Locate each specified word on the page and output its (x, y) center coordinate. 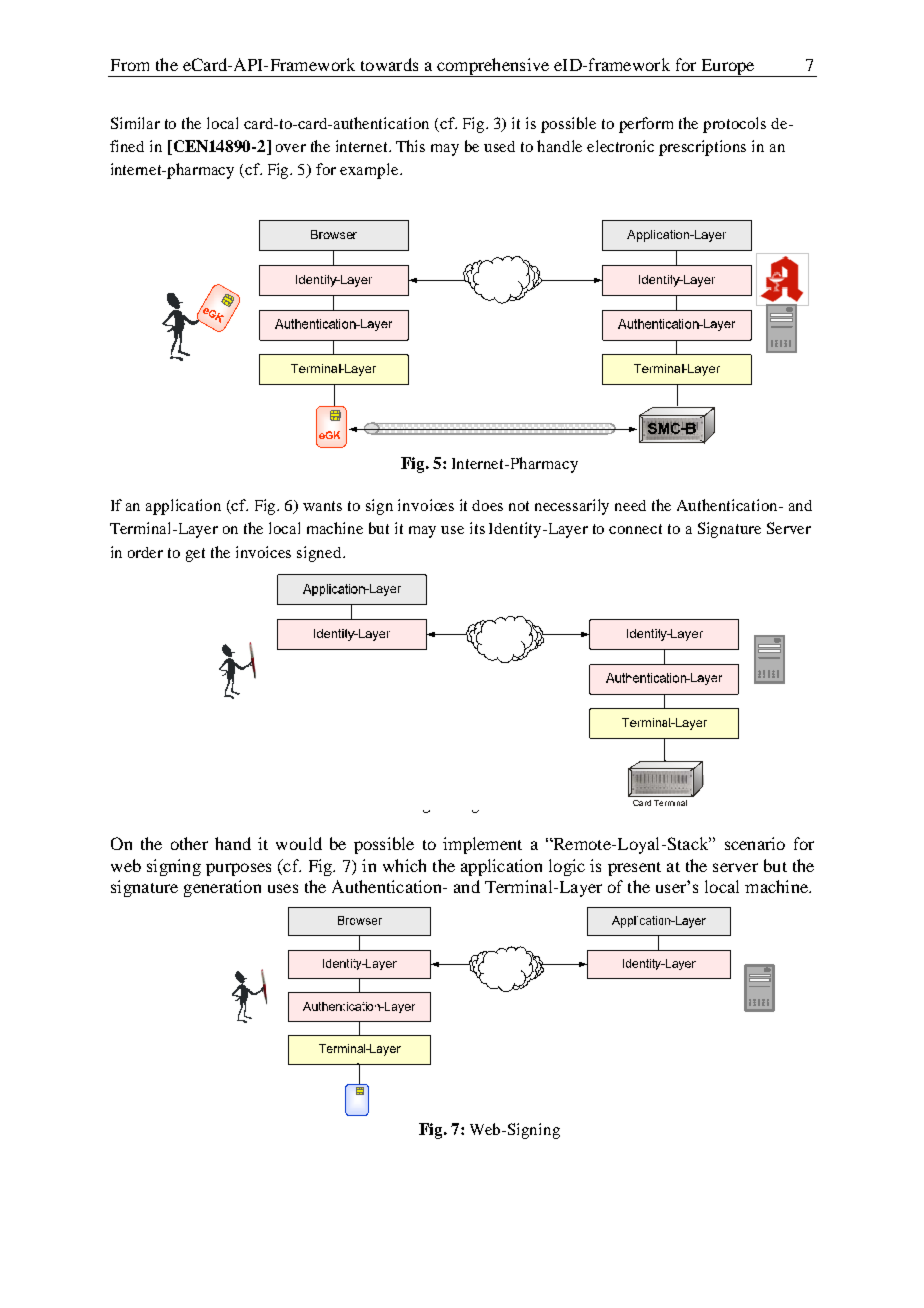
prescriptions (702, 148)
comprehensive (493, 67)
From (130, 65)
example (370, 171)
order (145, 552)
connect (635, 529)
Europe (728, 68)
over (291, 148)
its (477, 528)
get (195, 555)
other (189, 843)
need (630, 505)
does (487, 505)
